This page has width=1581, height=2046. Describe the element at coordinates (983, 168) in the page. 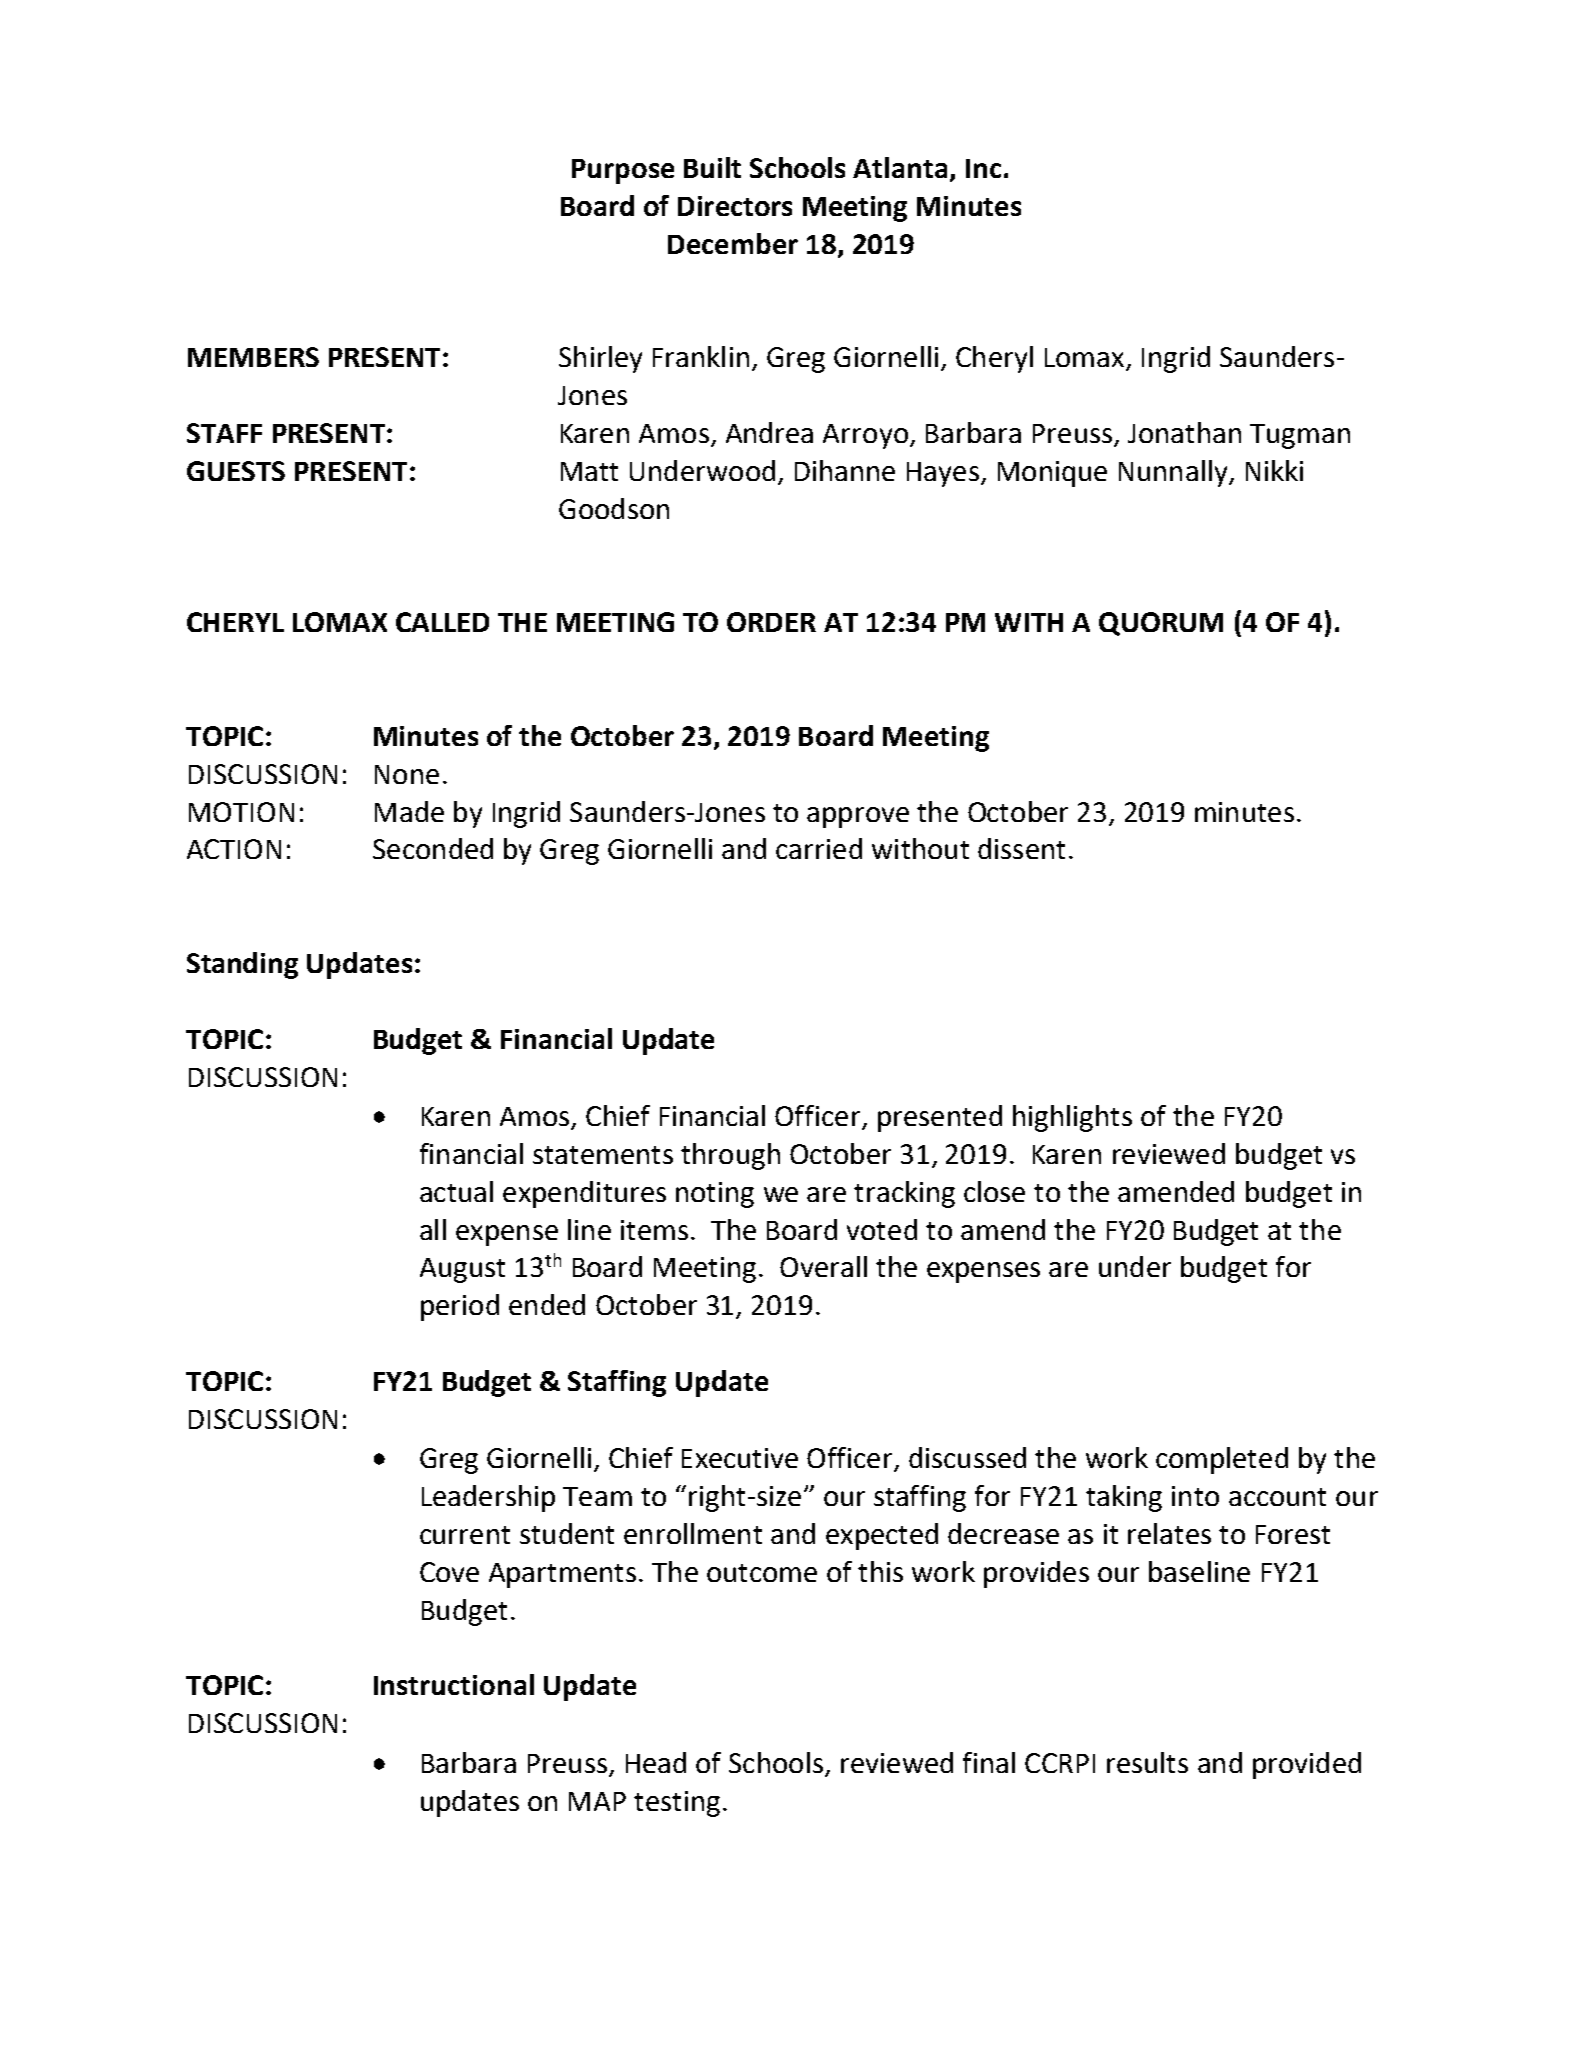

I see `Inc` at that location.
